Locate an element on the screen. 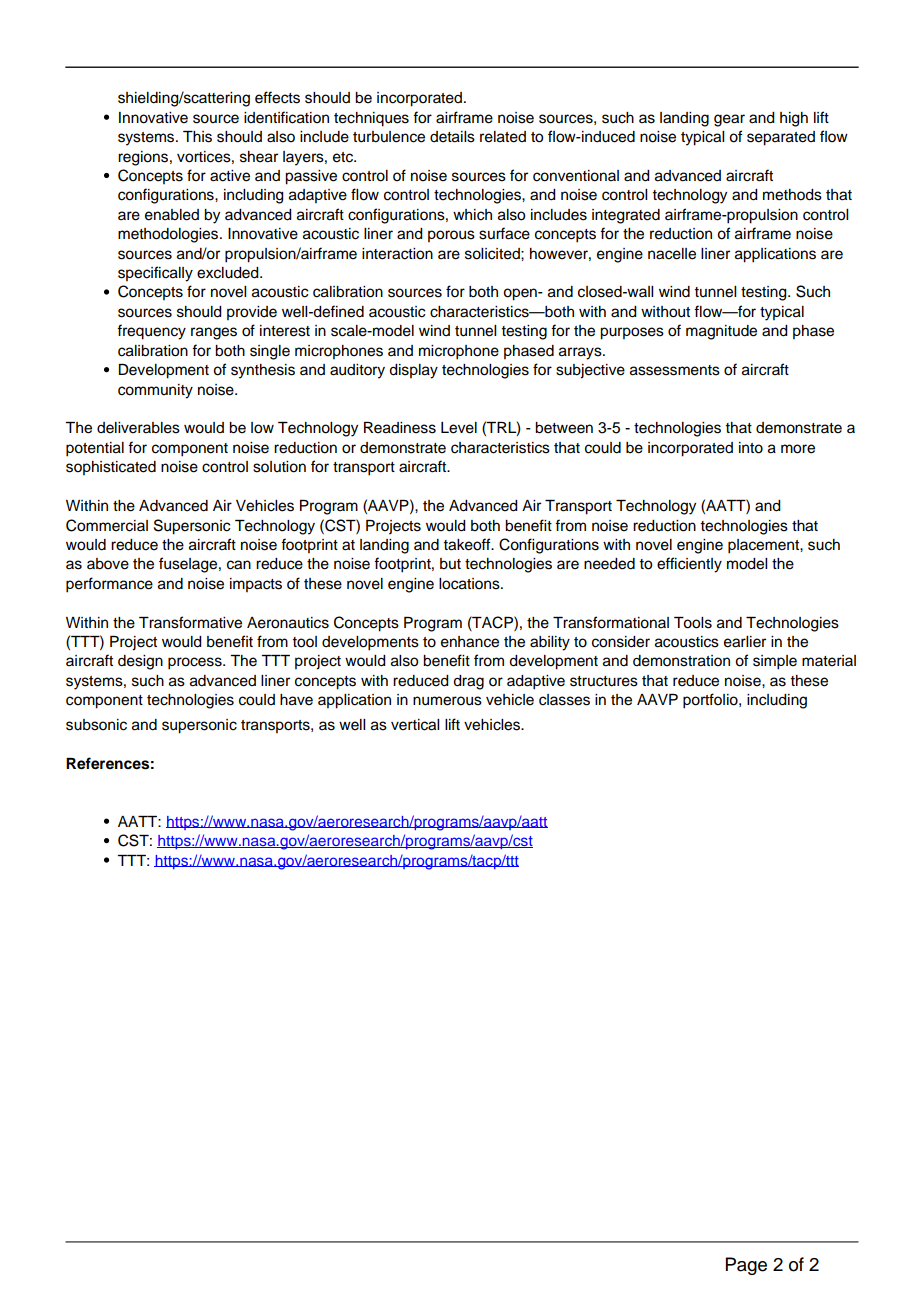 This screenshot has height=1308, width=924. Page is located at coordinates (746, 1266).
